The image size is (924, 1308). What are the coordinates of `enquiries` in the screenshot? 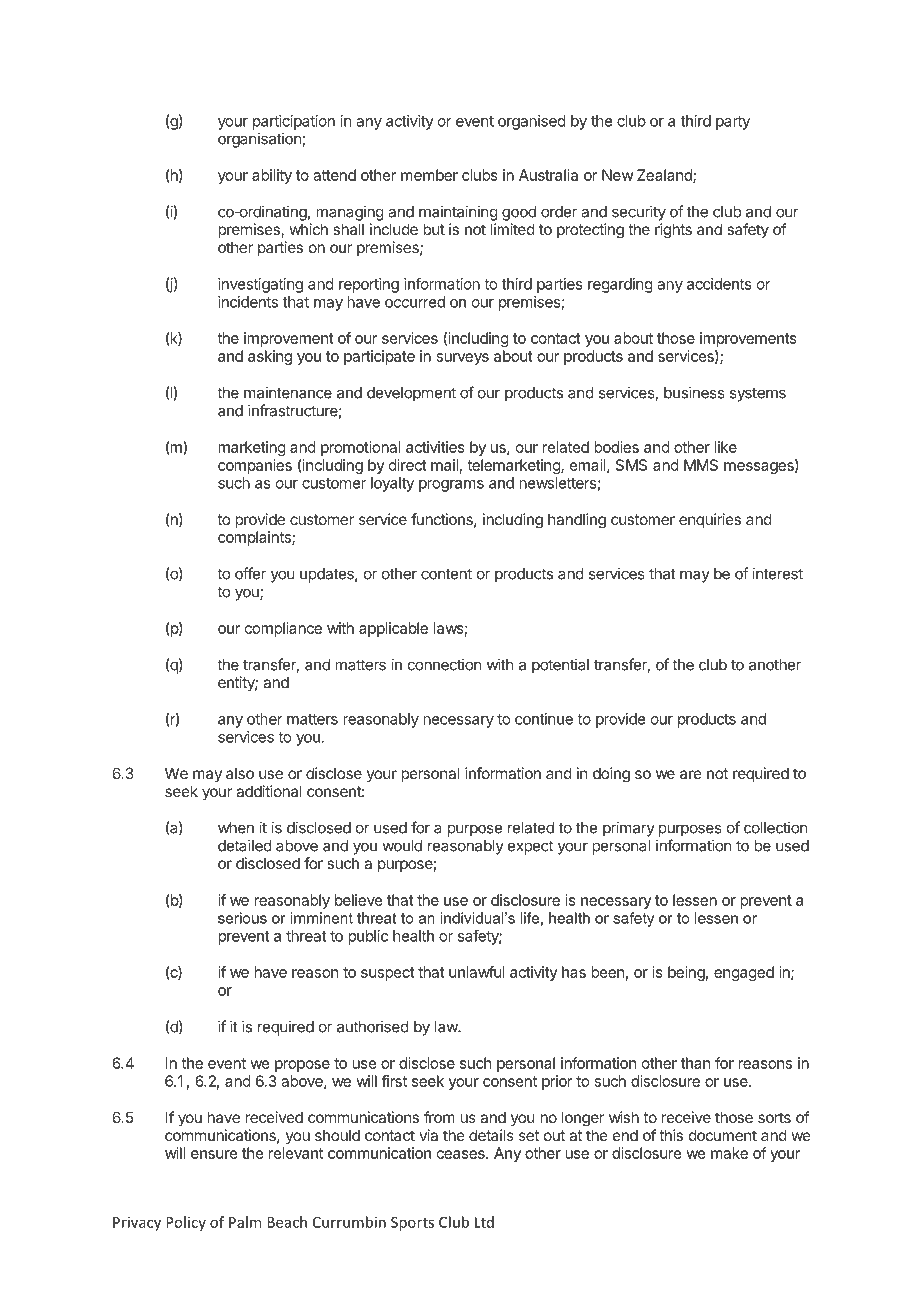 It's located at (710, 520).
